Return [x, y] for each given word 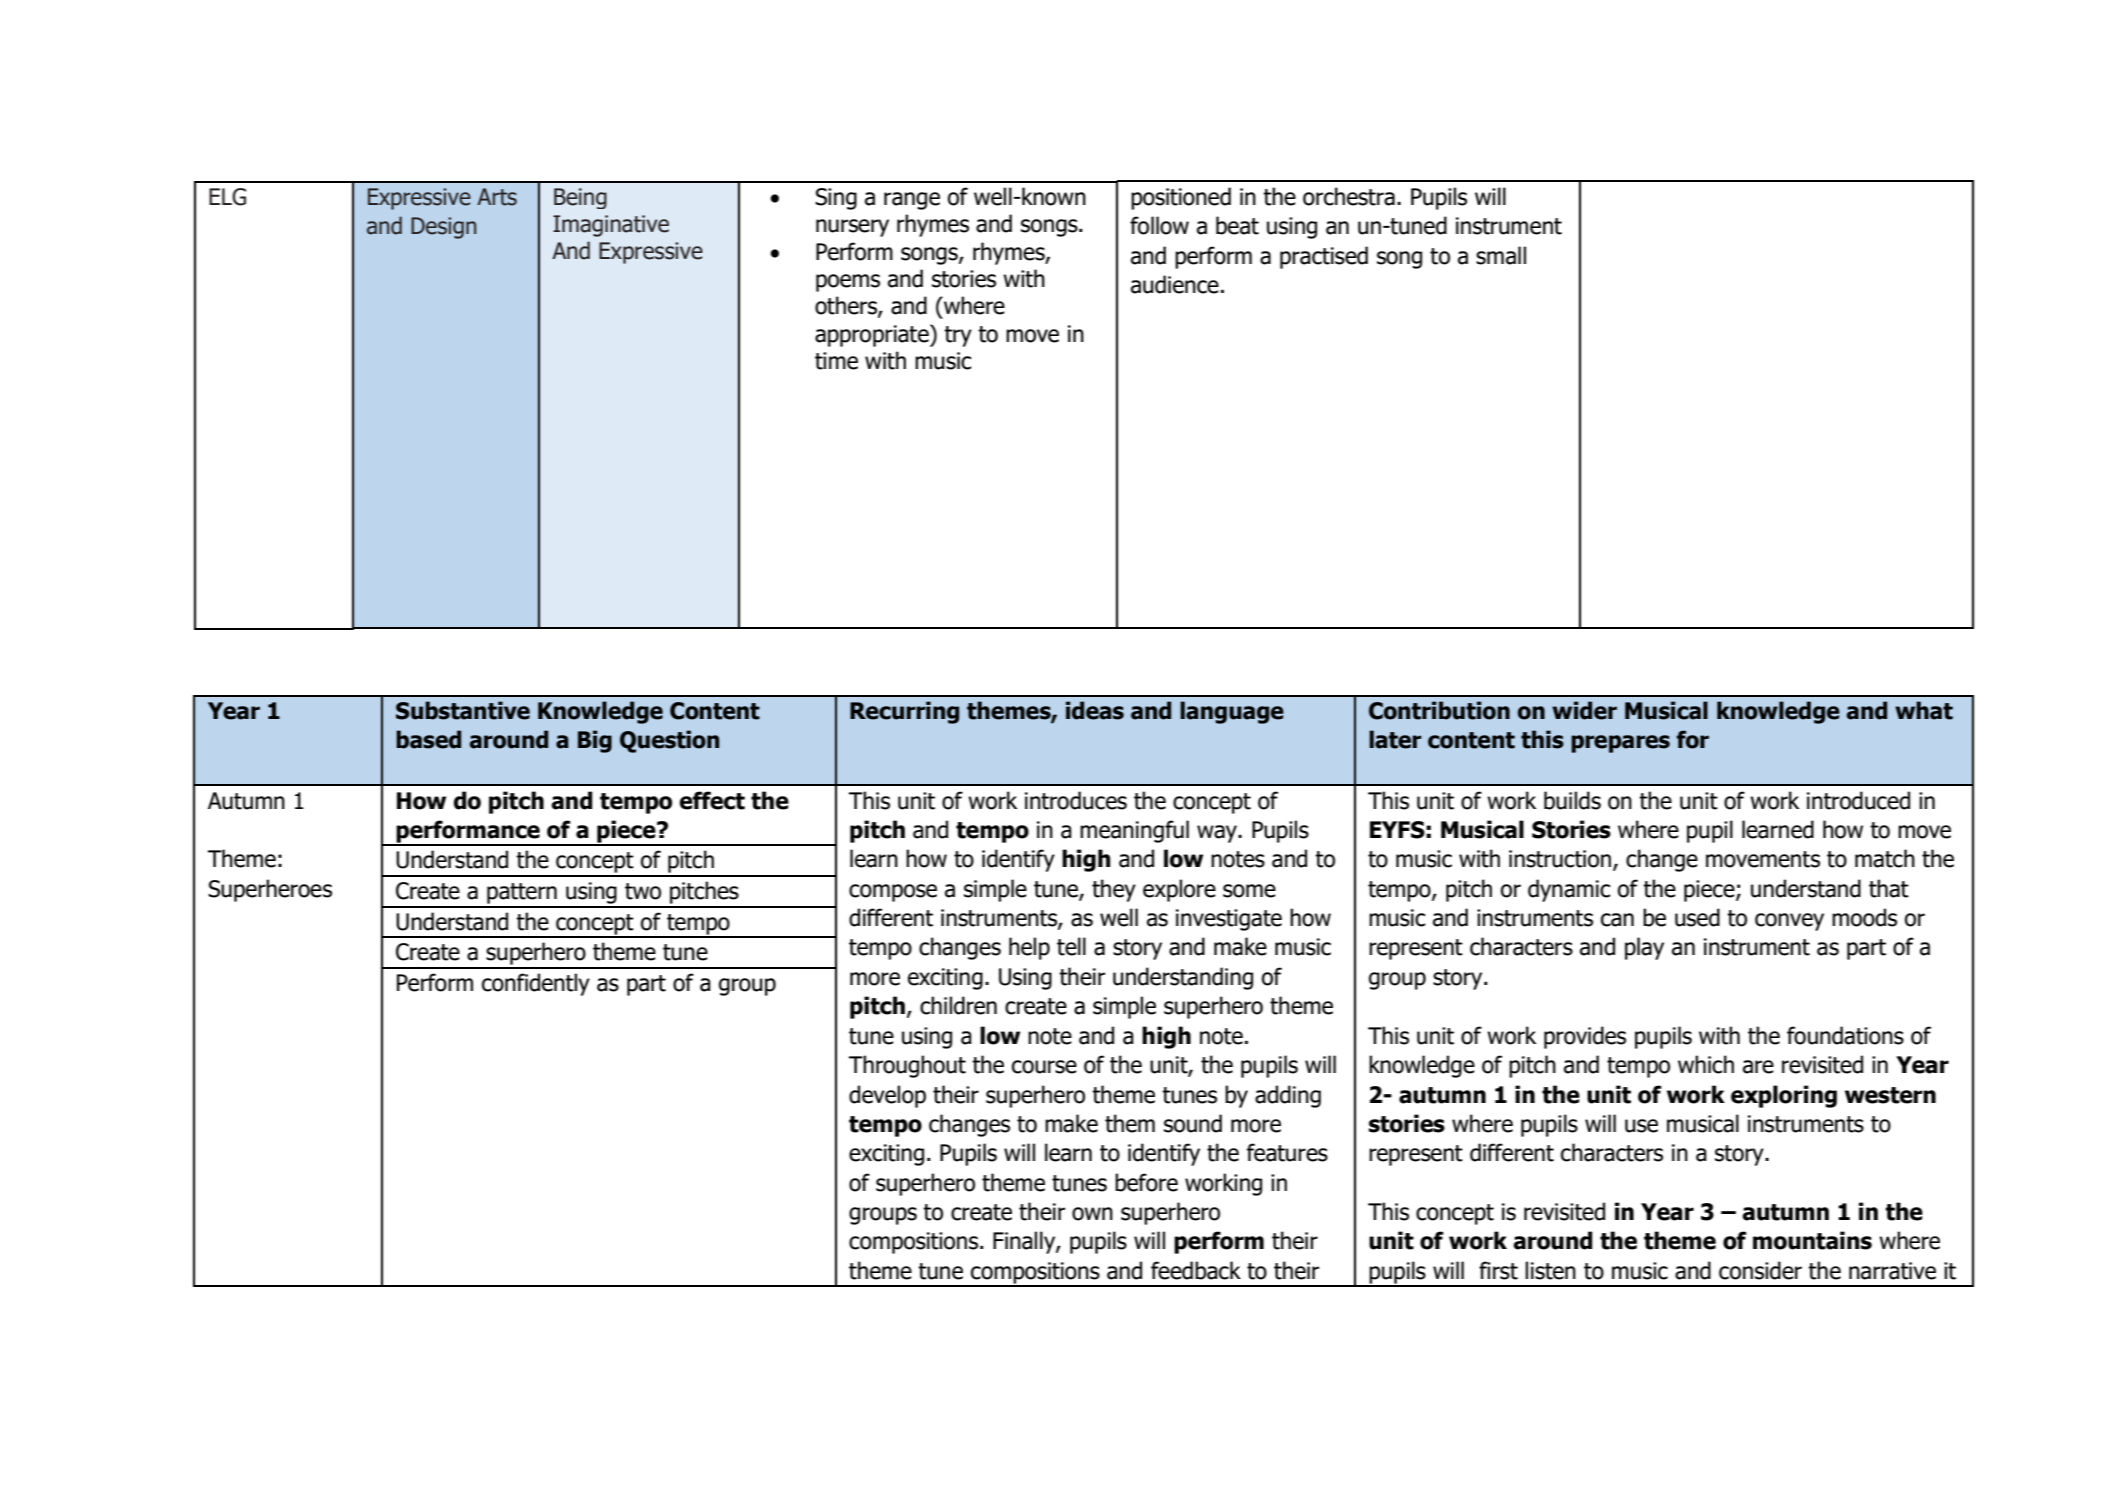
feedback [1196, 1270]
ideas [1095, 710]
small [1501, 255]
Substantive [463, 710]
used [1697, 917]
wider [1584, 710]
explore [1179, 890]
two [643, 891]
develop [887, 1096]
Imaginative [611, 226]
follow [1159, 225]
